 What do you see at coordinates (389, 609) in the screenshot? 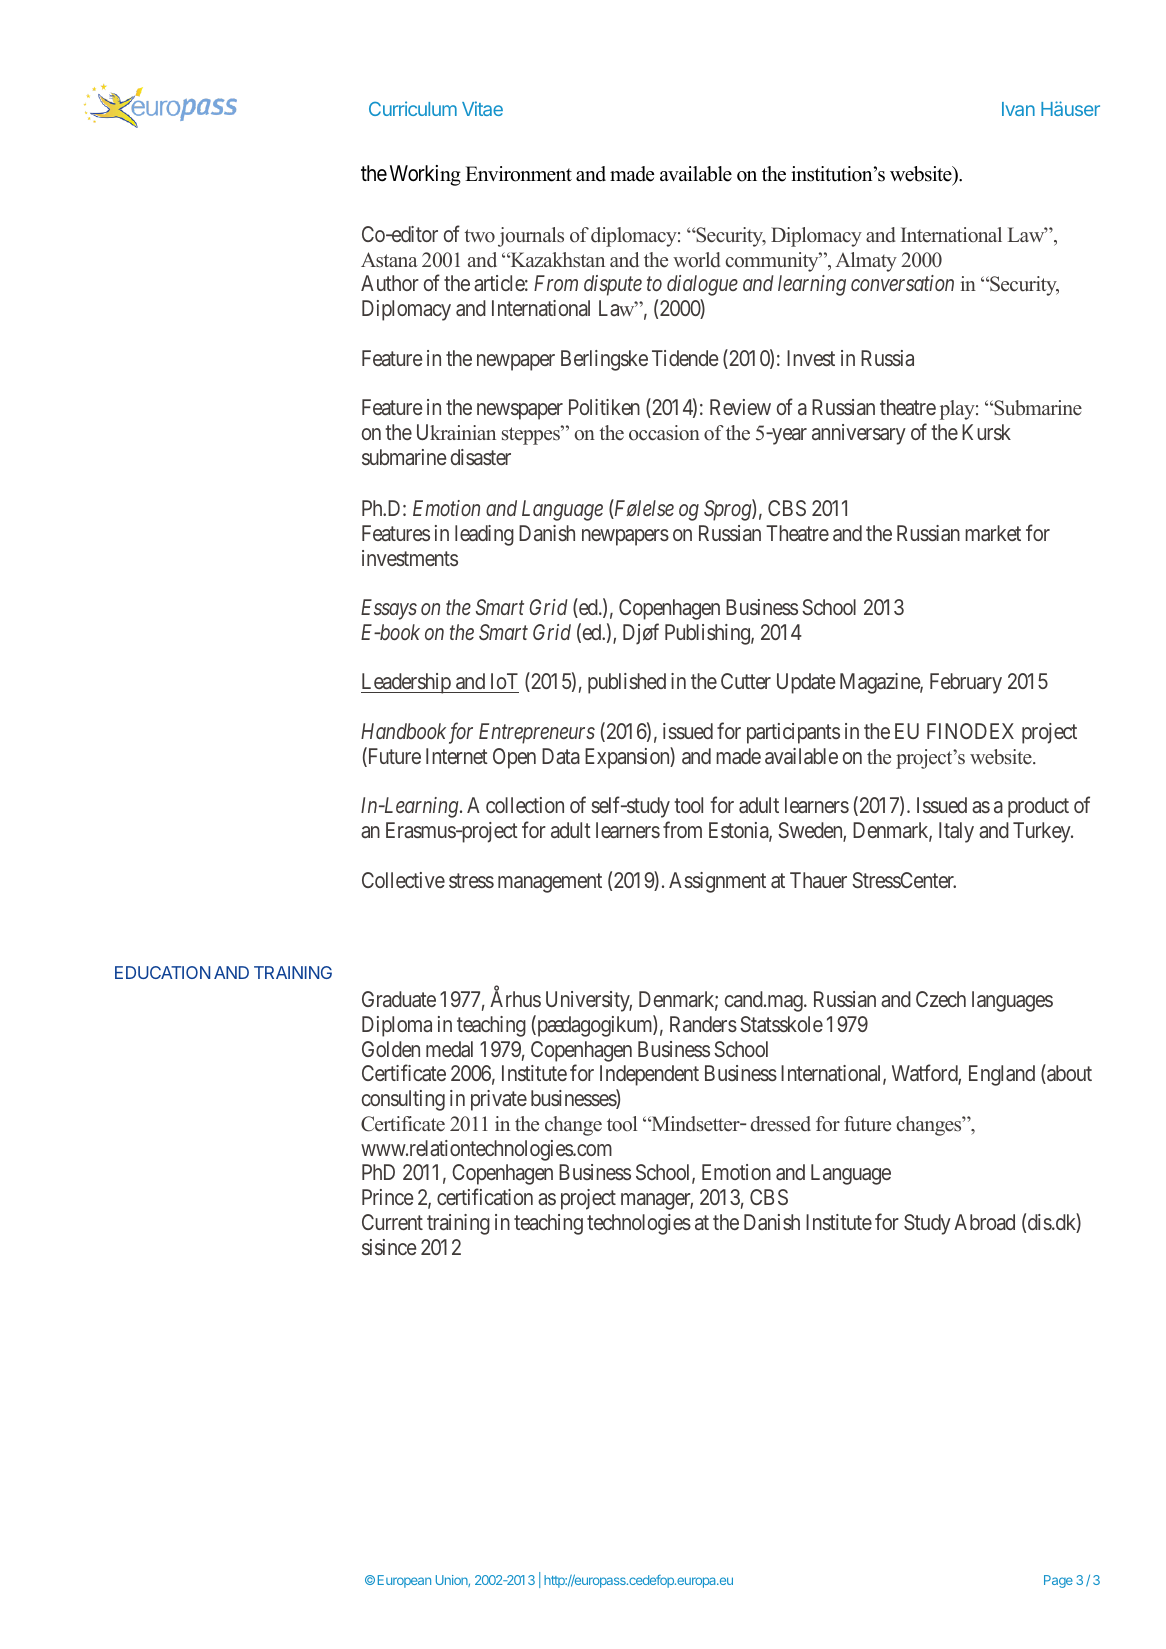
I see `Essays` at bounding box center [389, 609].
